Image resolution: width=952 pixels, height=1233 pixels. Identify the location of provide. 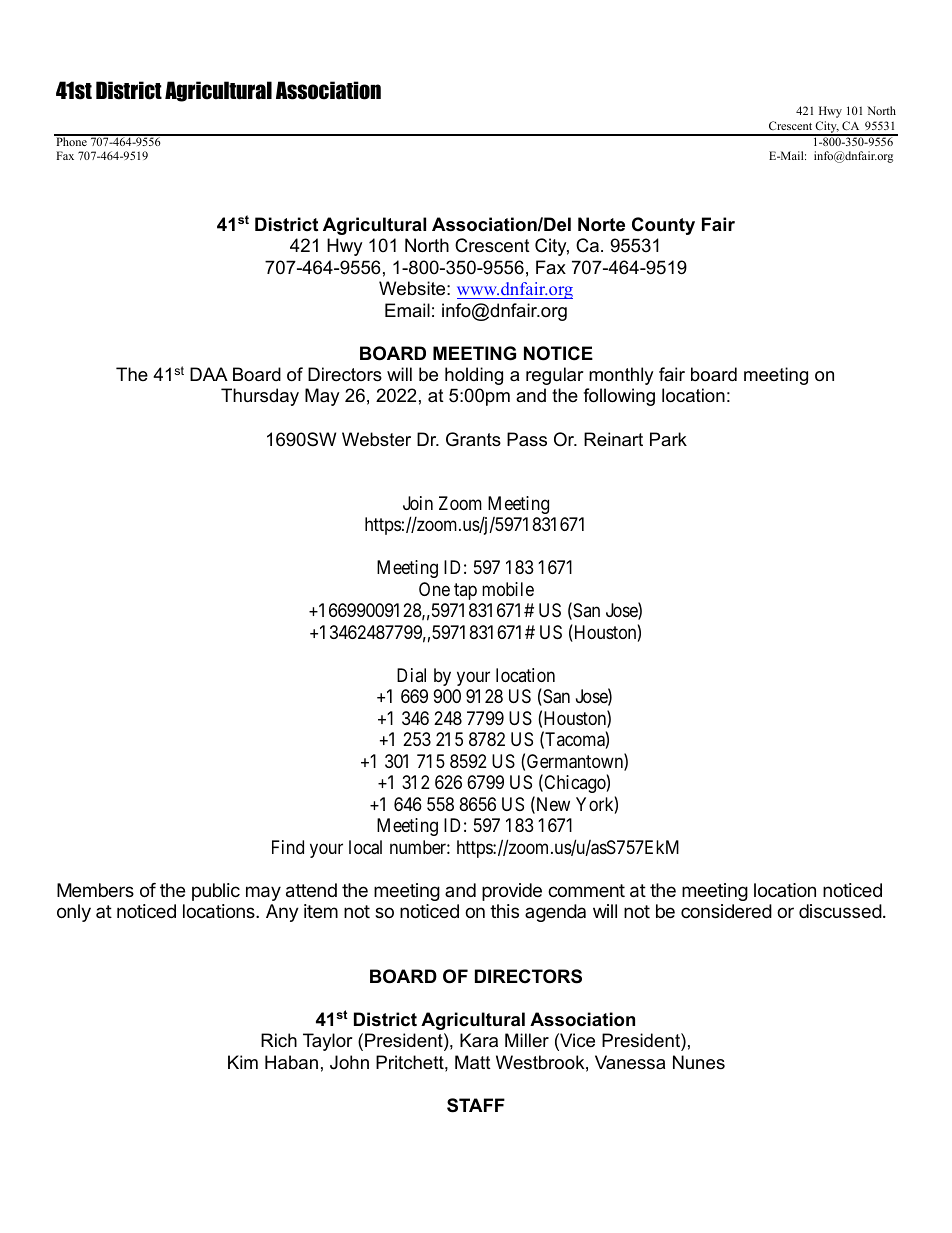
(512, 892).
